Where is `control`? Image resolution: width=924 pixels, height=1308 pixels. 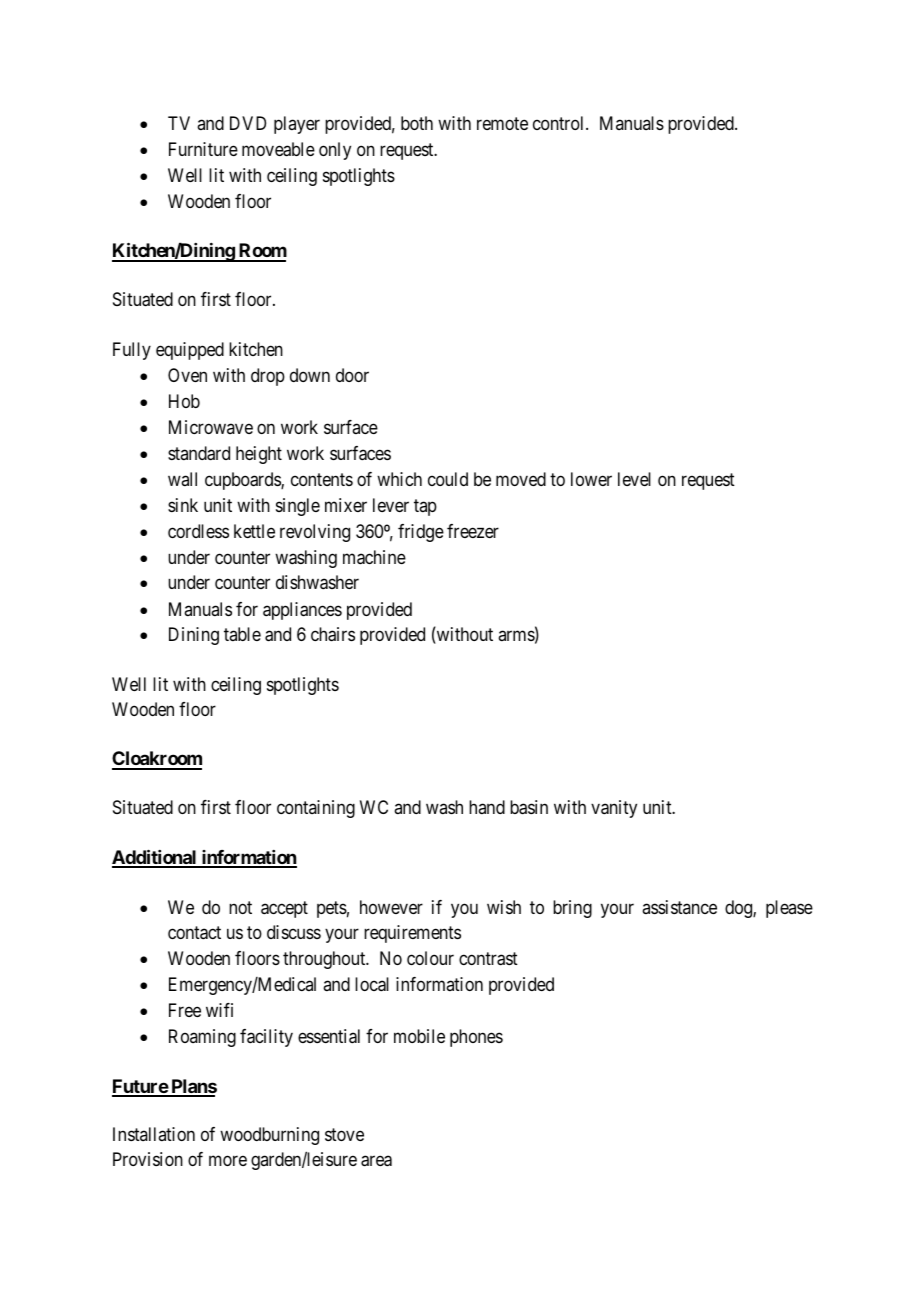 control is located at coordinates (560, 123).
